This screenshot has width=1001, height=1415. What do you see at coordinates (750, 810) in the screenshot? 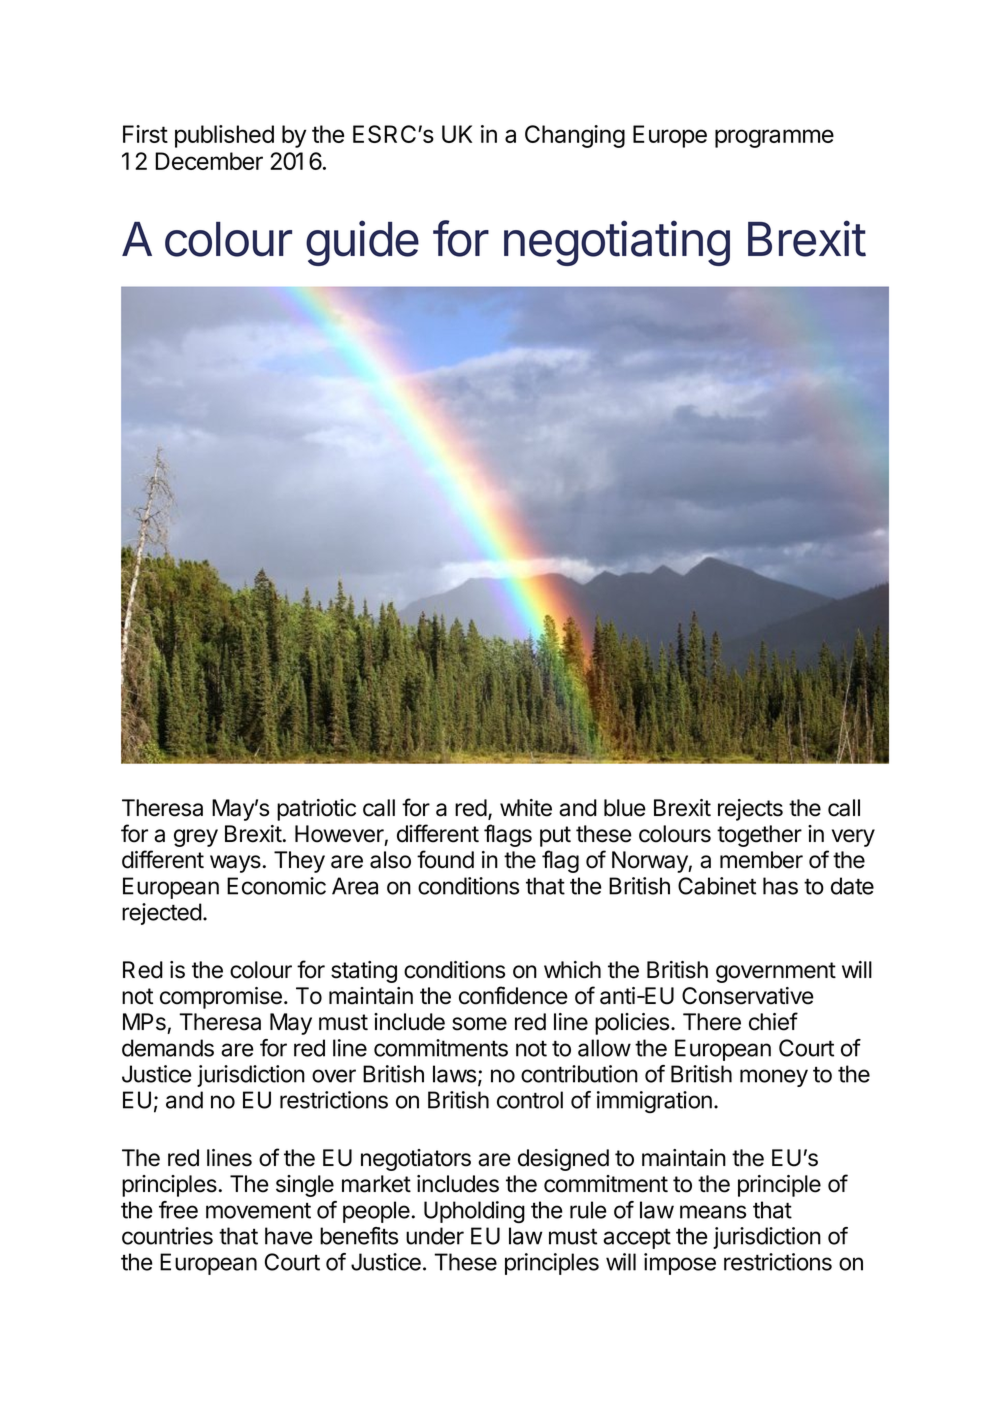
I see `rejects` at bounding box center [750, 810].
